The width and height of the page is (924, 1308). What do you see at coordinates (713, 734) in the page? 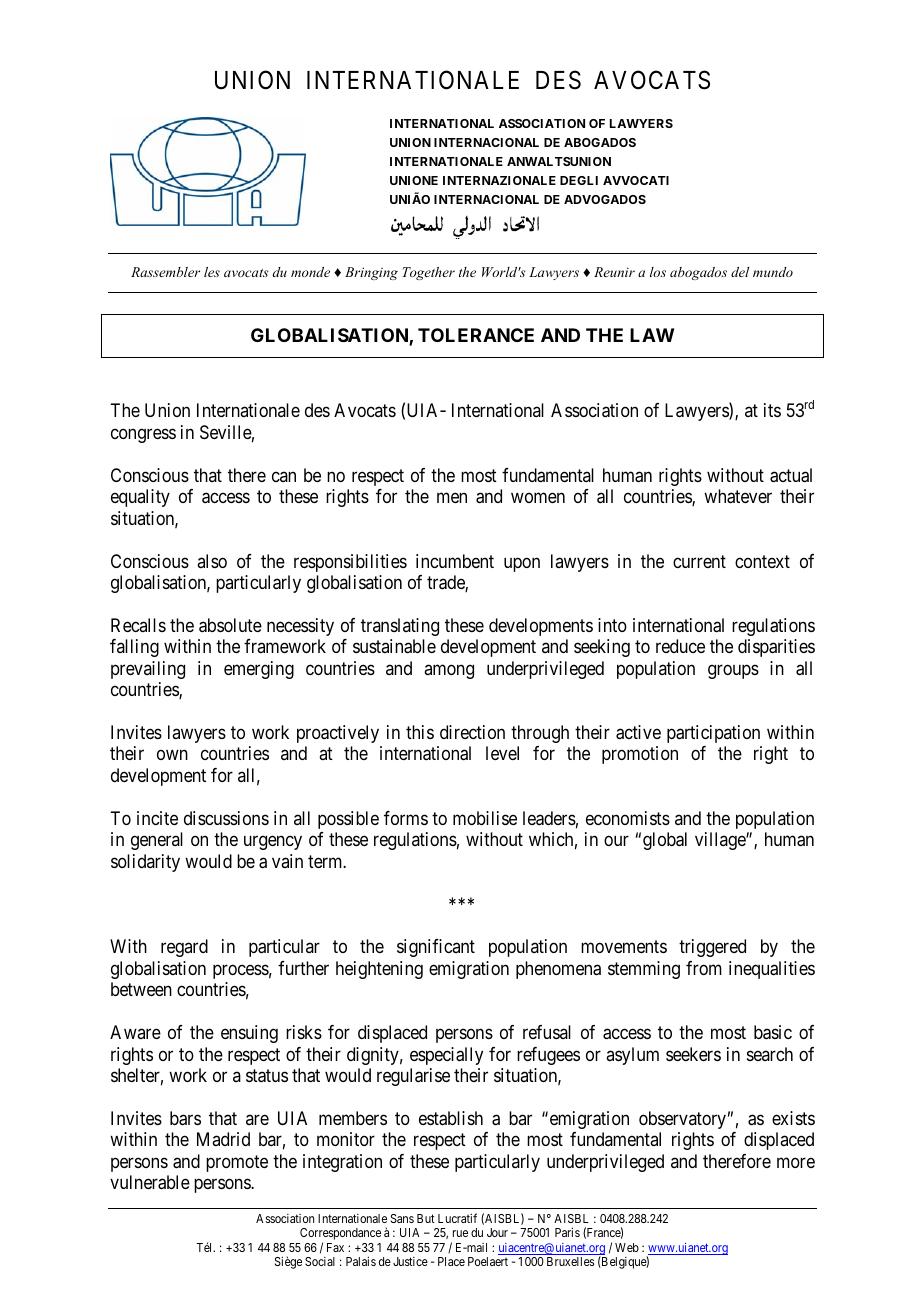
I see `participation` at bounding box center [713, 734].
